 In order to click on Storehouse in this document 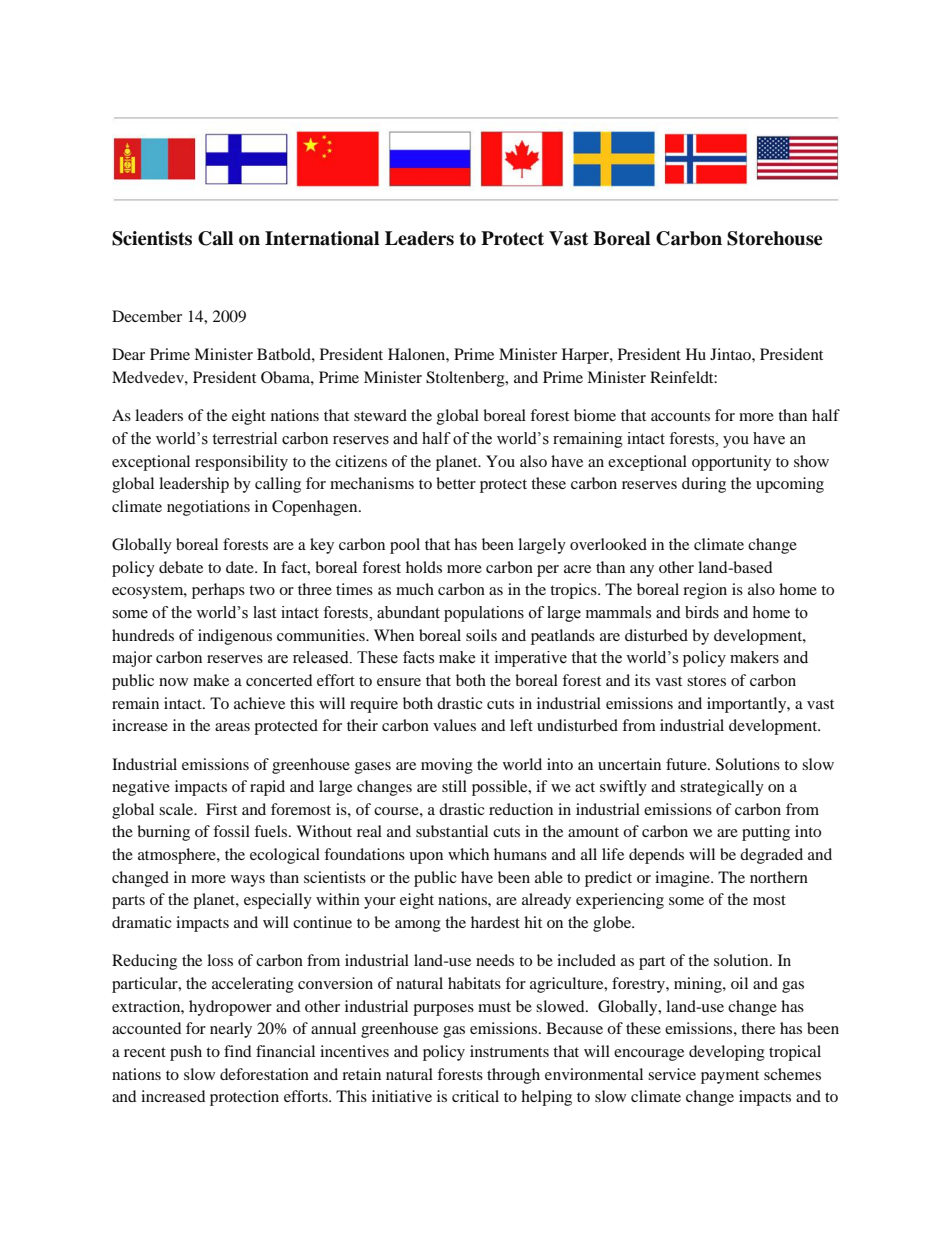, I will do `click(775, 238)`.
